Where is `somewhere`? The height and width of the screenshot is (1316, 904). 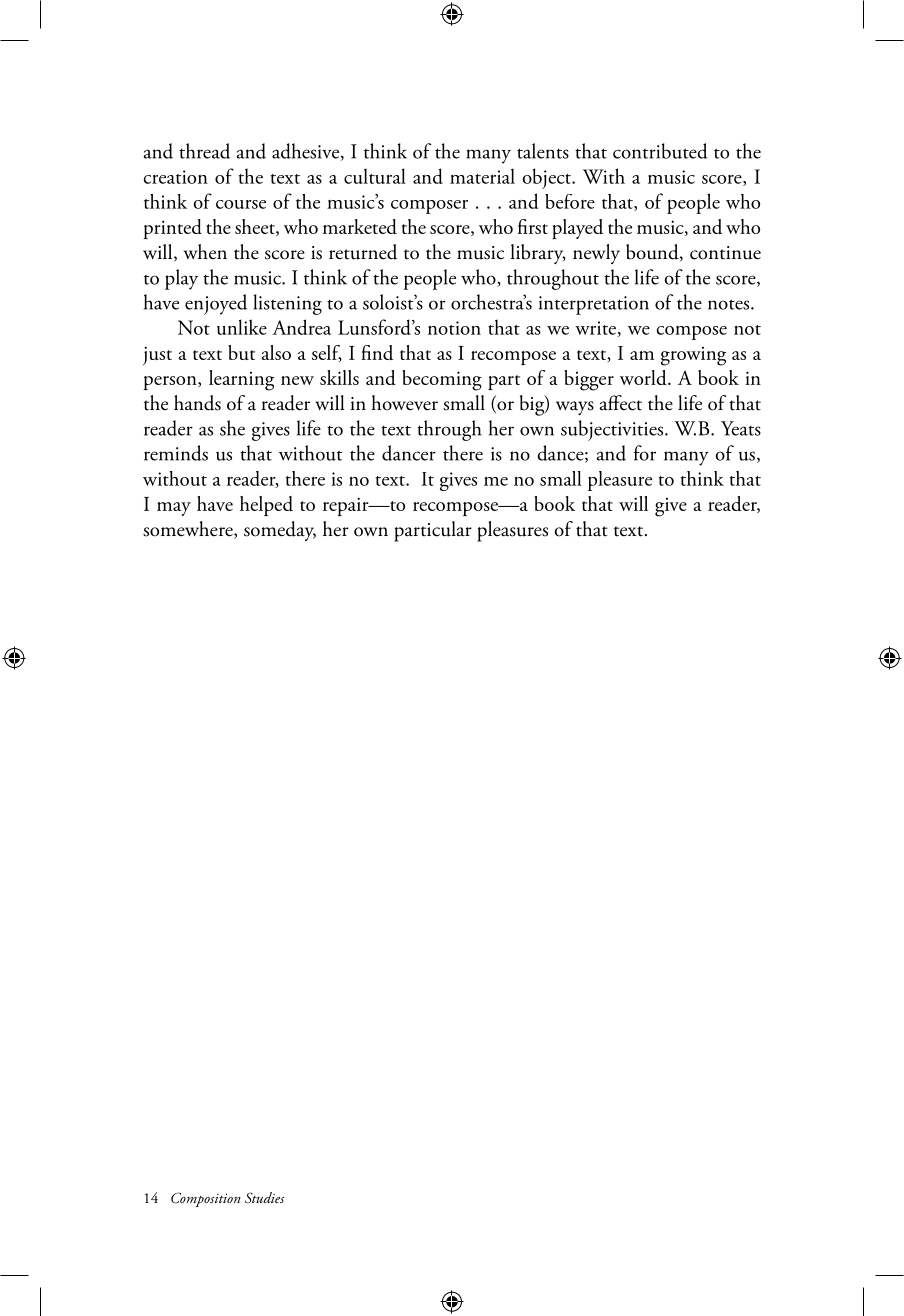
somewhere is located at coordinates (189, 530).
